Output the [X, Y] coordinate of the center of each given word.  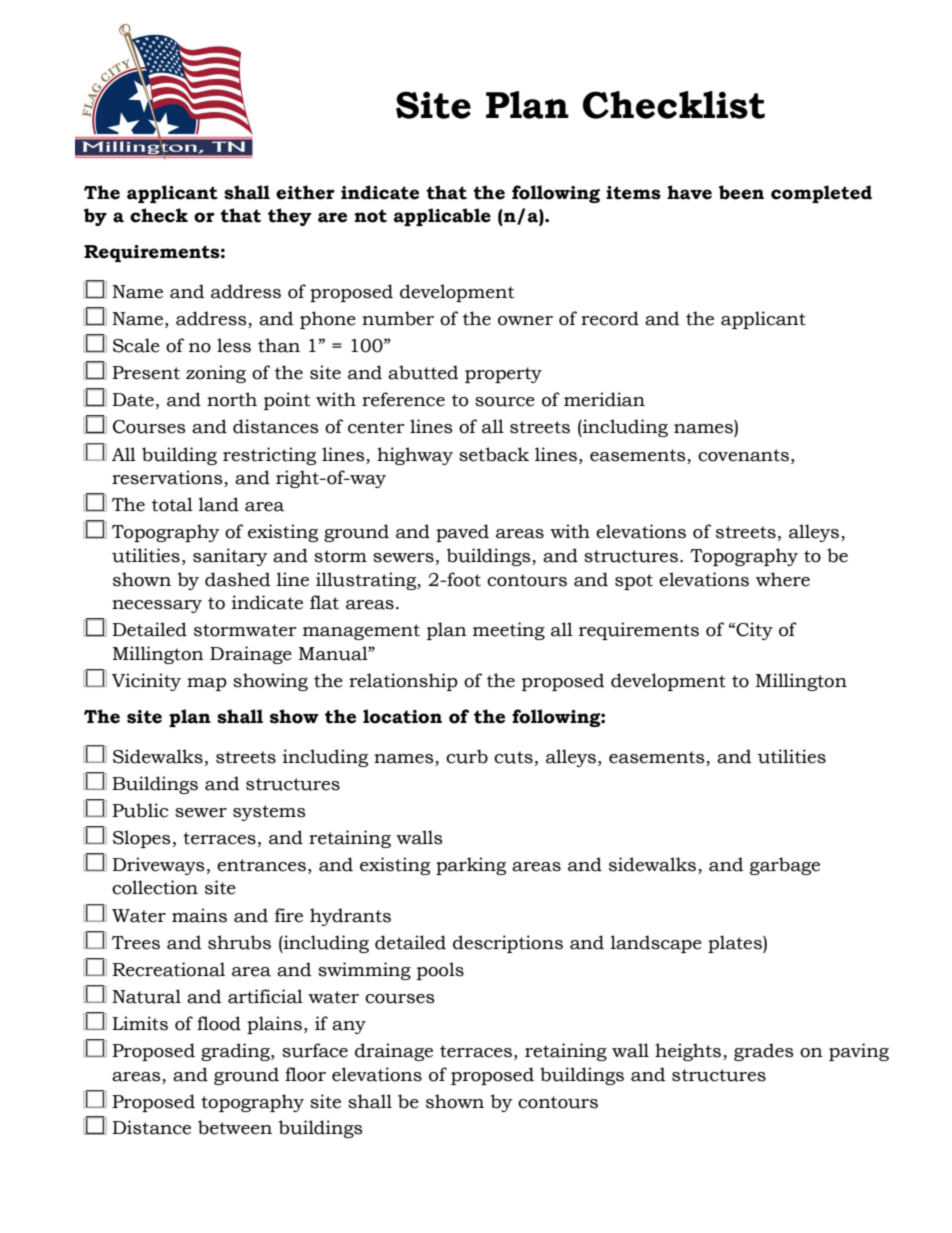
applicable [442, 217]
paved [462, 533]
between [235, 1127]
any [349, 1027]
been [741, 192]
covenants [745, 455]
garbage [785, 866]
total [172, 504]
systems [269, 813]
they [290, 217]
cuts [513, 757]
